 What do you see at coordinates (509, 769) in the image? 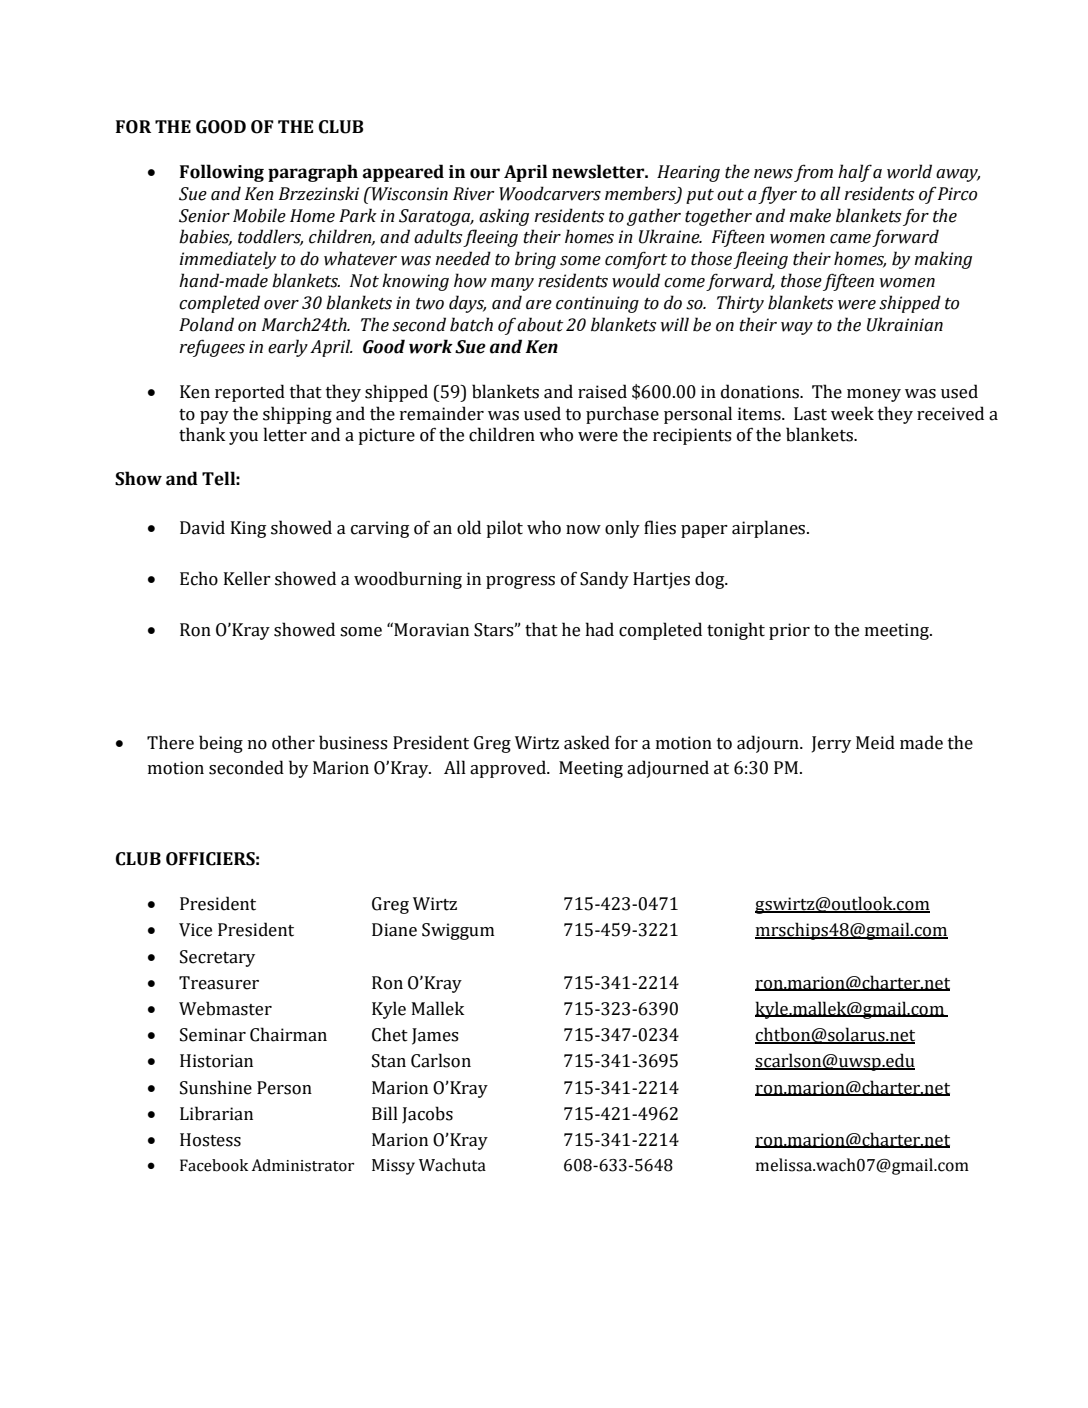
I see `approved` at bounding box center [509, 769].
